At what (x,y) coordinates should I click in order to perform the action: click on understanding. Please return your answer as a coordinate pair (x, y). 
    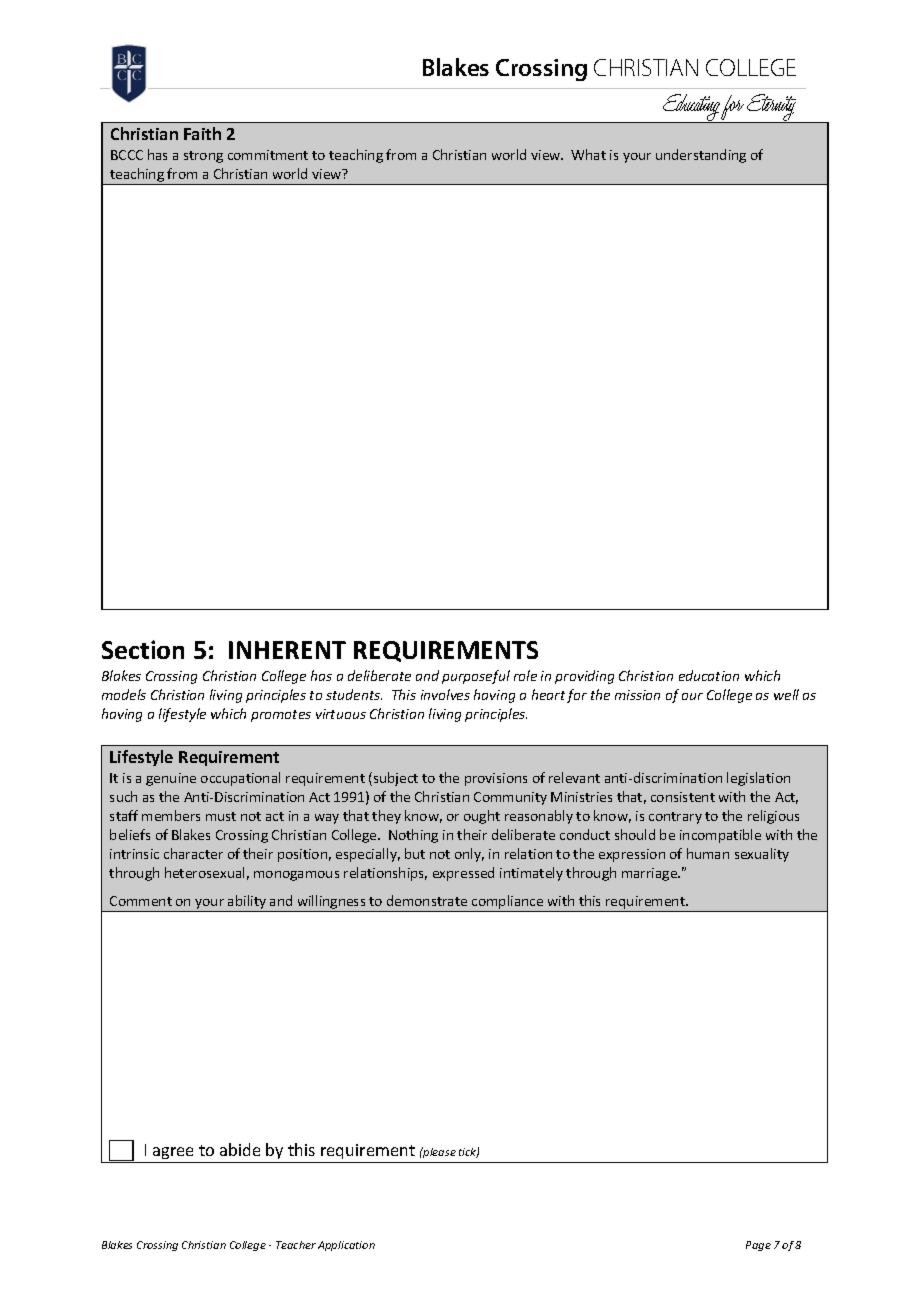
    Looking at the image, I should click on (701, 156).
